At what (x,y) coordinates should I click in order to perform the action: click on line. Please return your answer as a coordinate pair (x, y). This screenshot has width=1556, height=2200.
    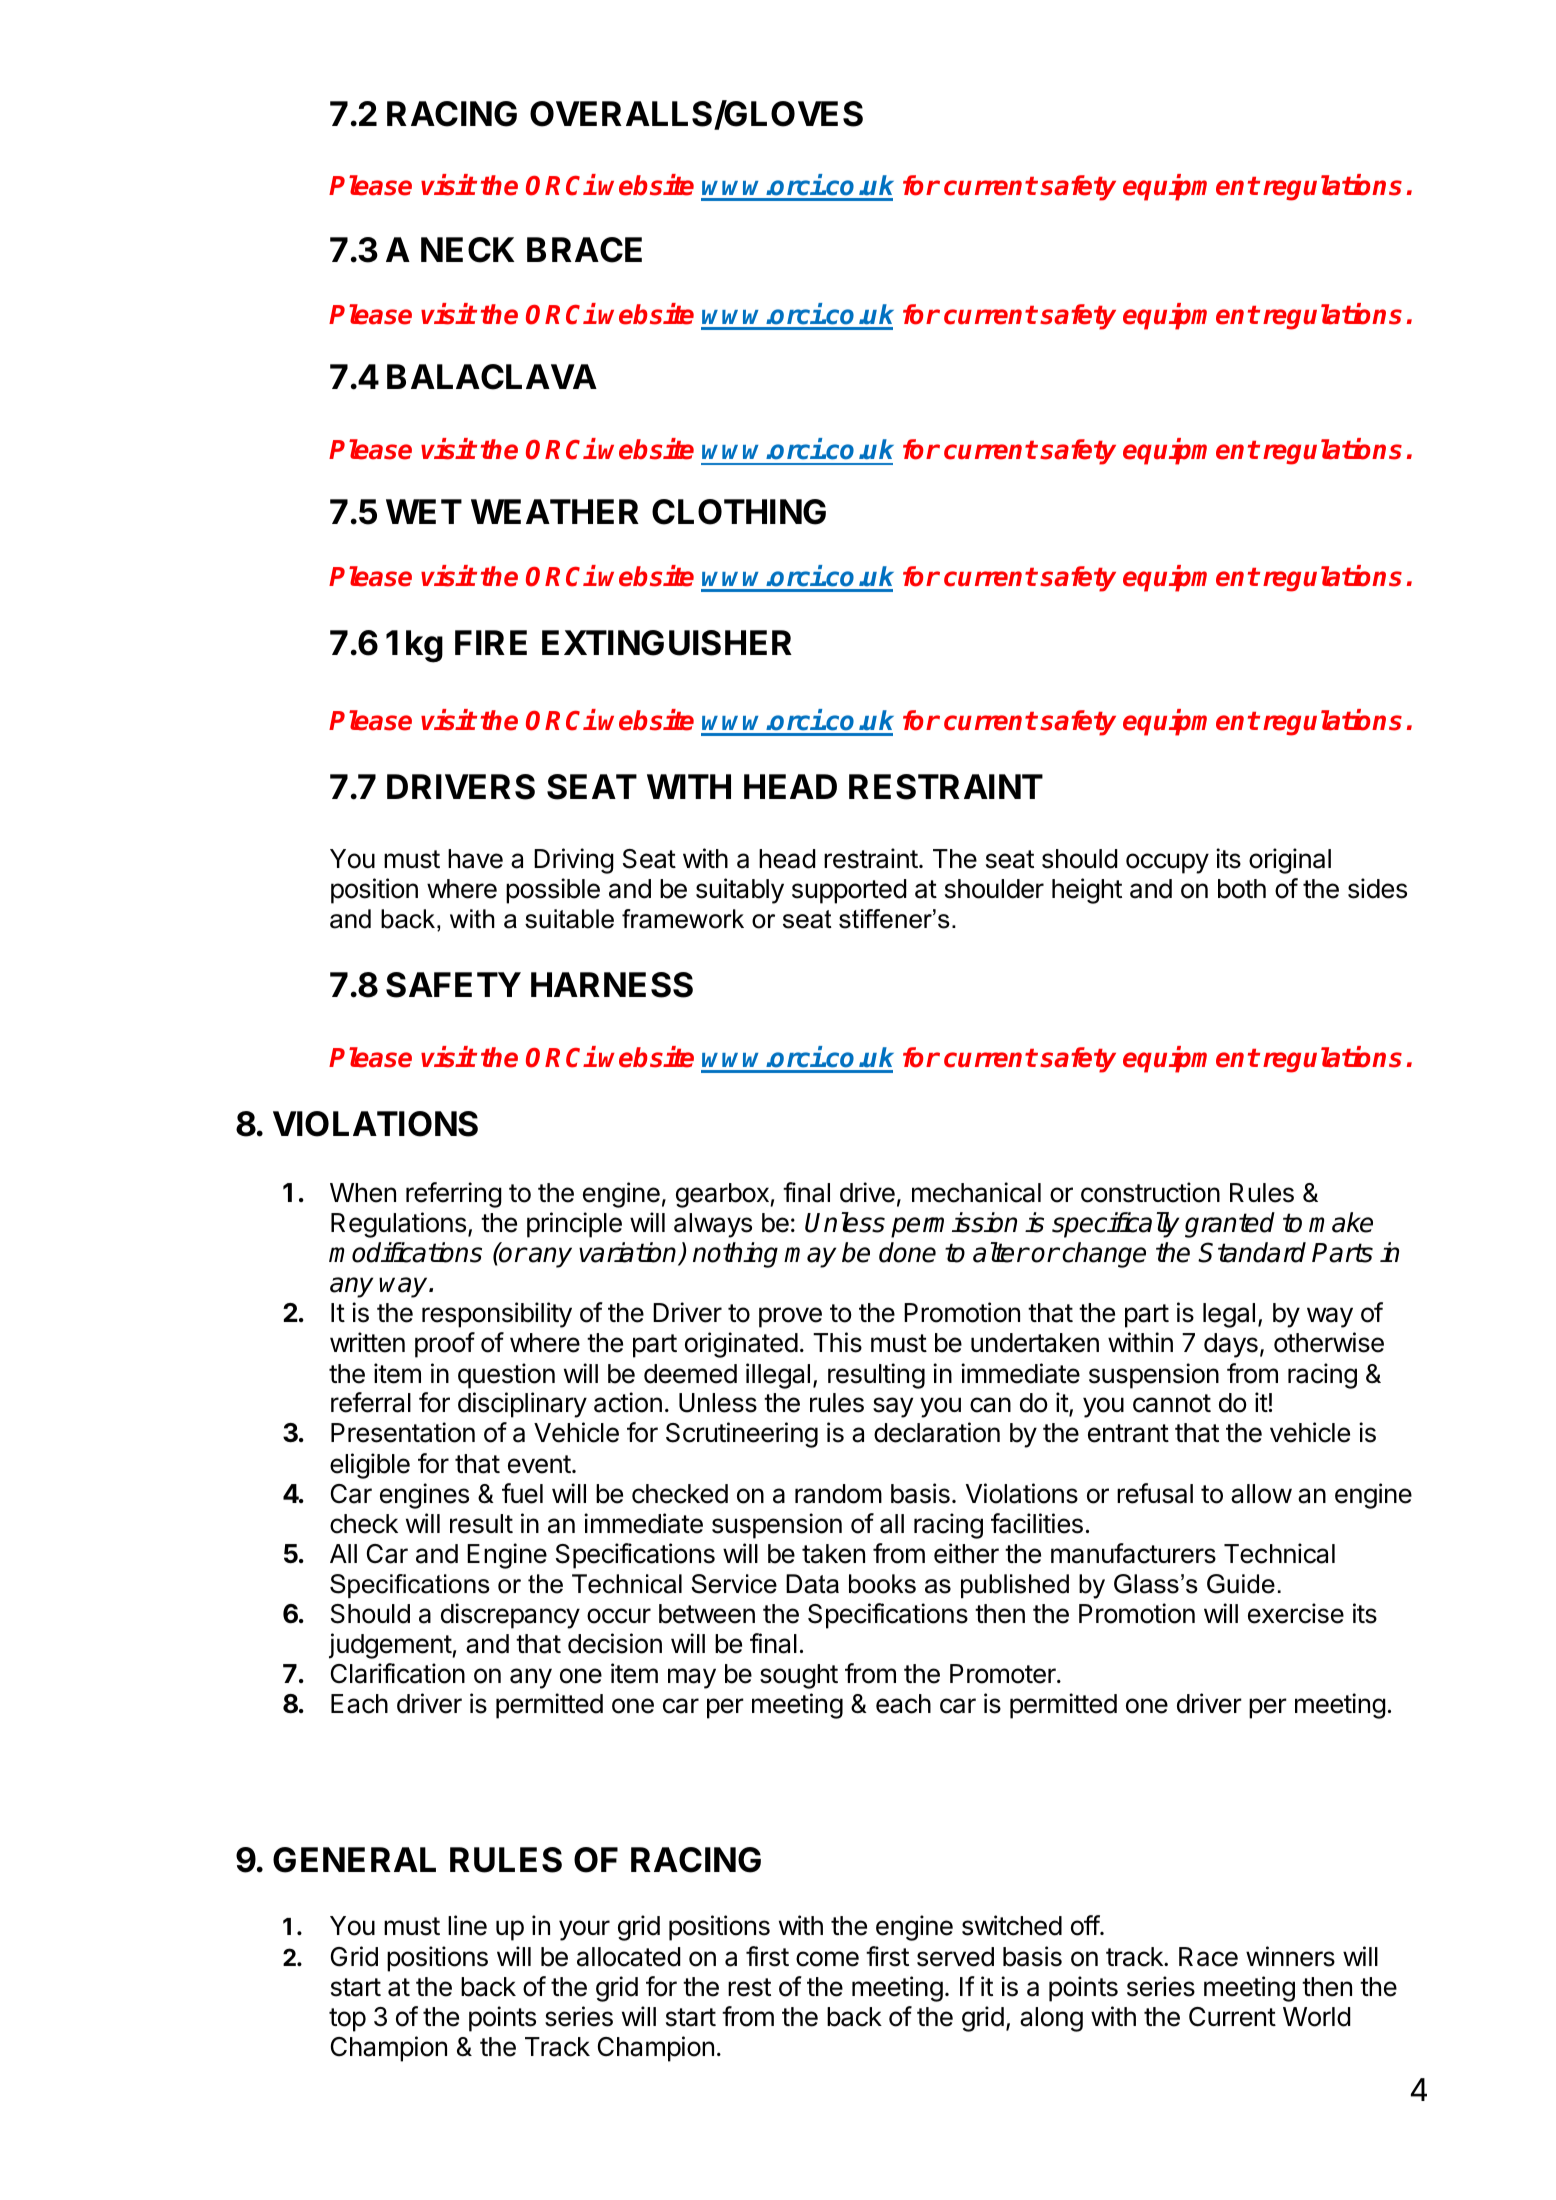
    Looking at the image, I should click on (467, 1925).
